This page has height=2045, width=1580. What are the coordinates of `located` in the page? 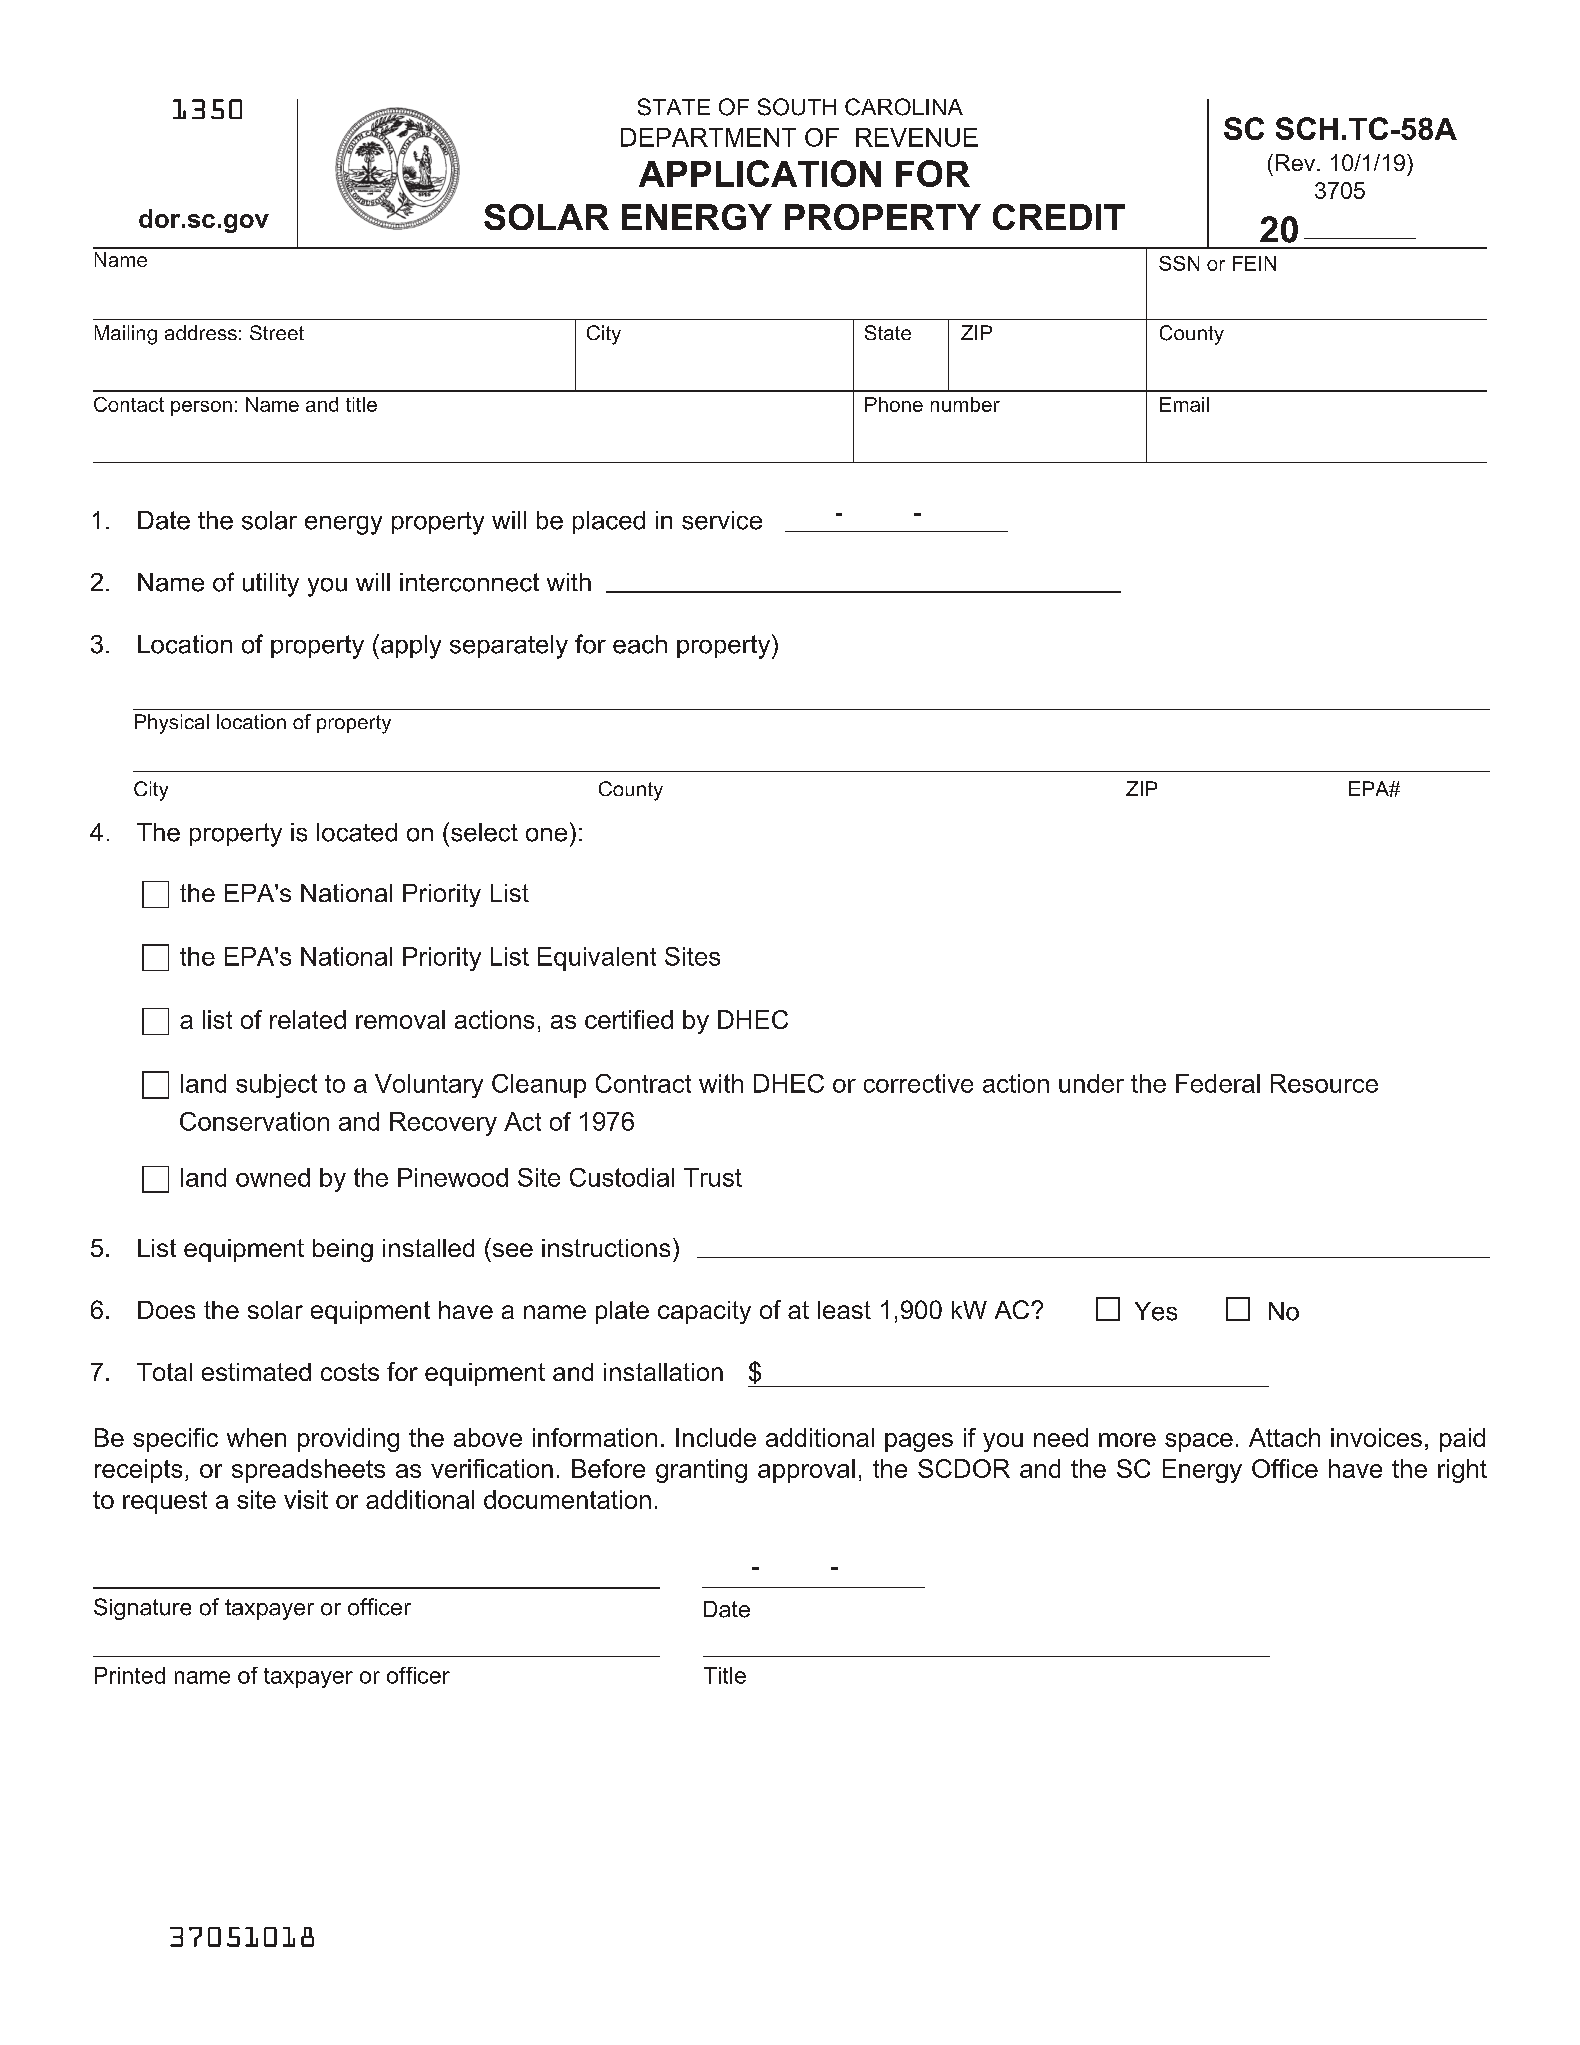 It's located at (357, 832).
